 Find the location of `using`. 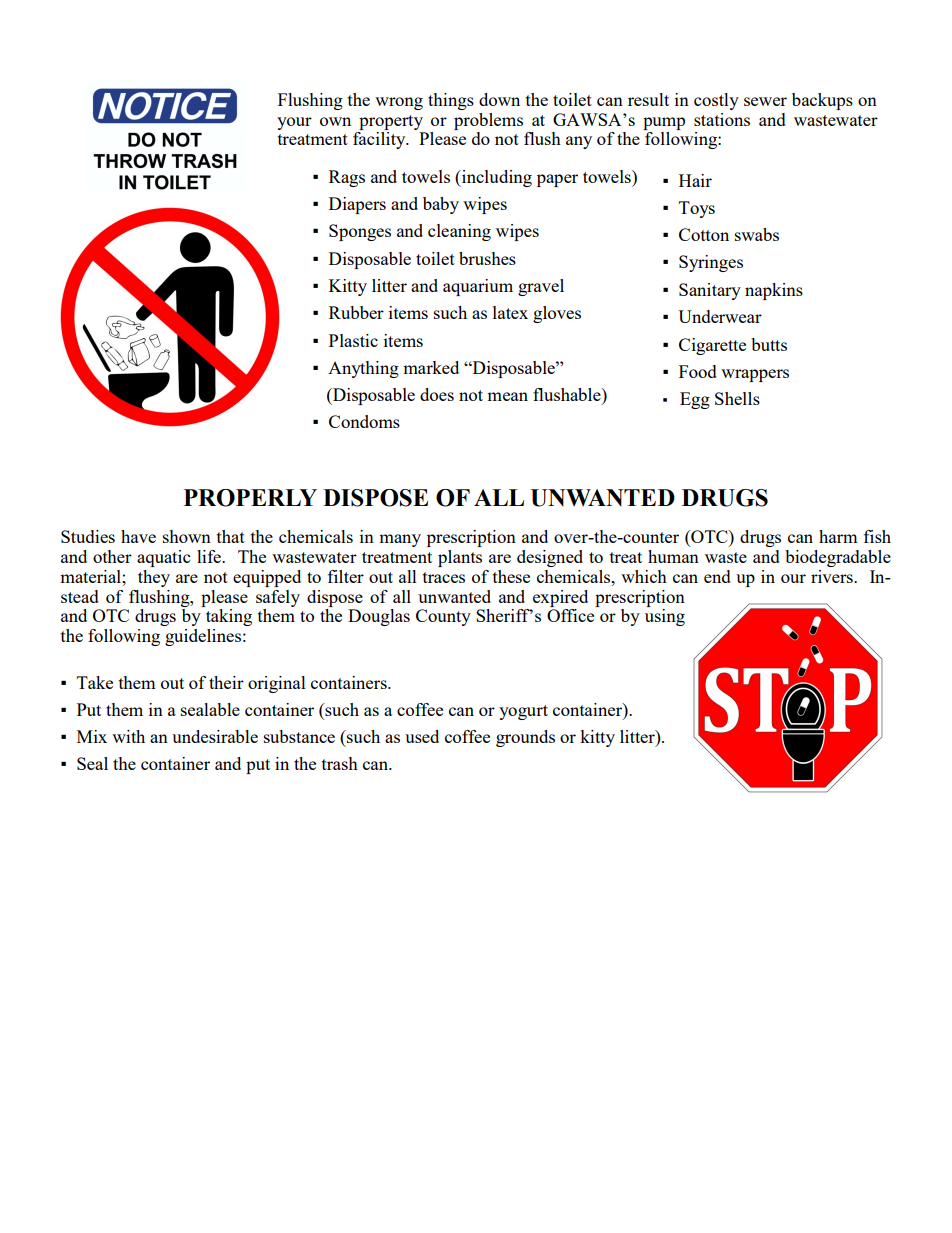

using is located at coordinates (665, 617).
